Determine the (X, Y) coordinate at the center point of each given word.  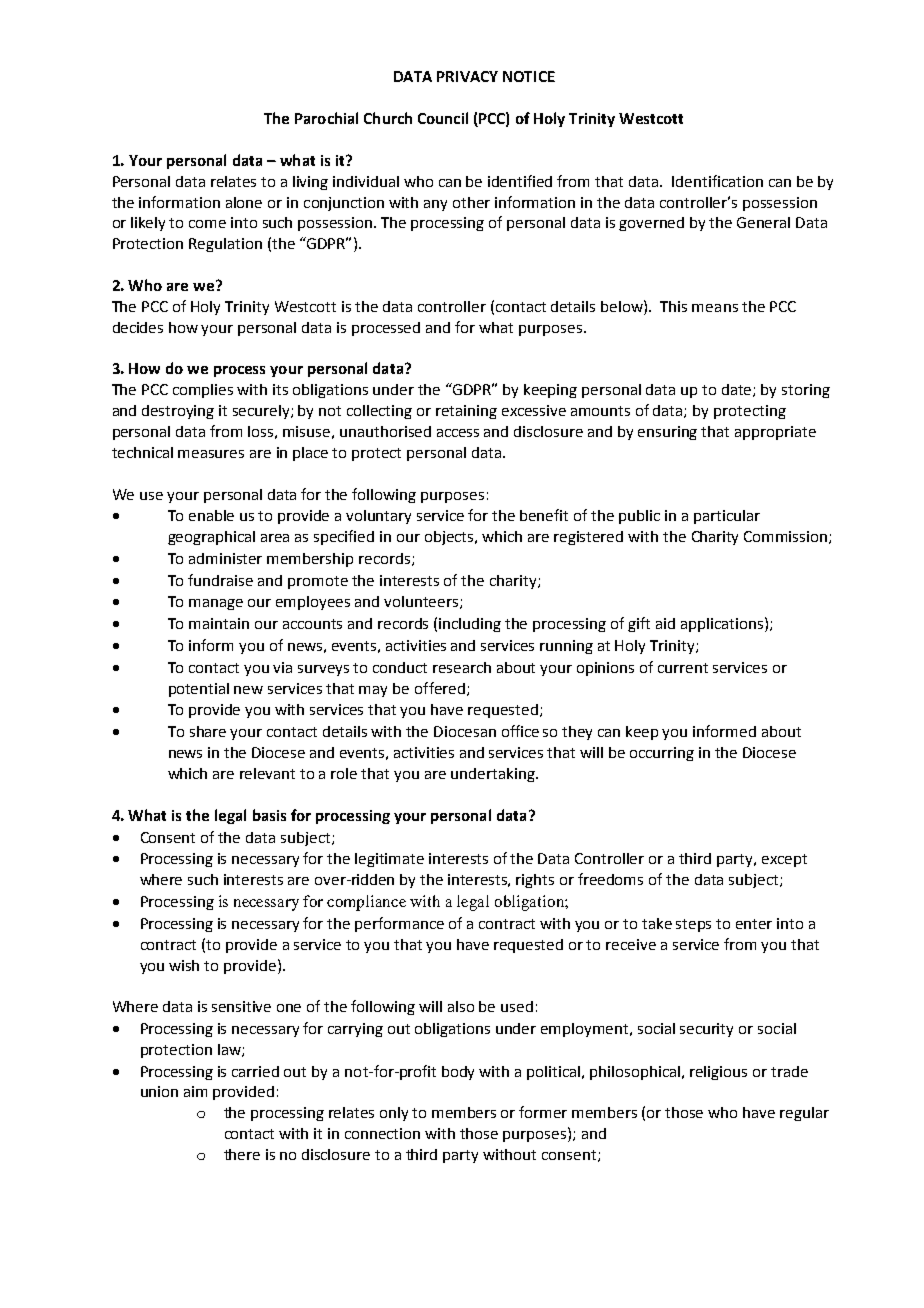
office (520, 731)
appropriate (775, 433)
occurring (662, 754)
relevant (267, 773)
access (458, 433)
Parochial (326, 118)
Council (443, 118)
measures (211, 454)
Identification (717, 181)
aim (195, 1091)
